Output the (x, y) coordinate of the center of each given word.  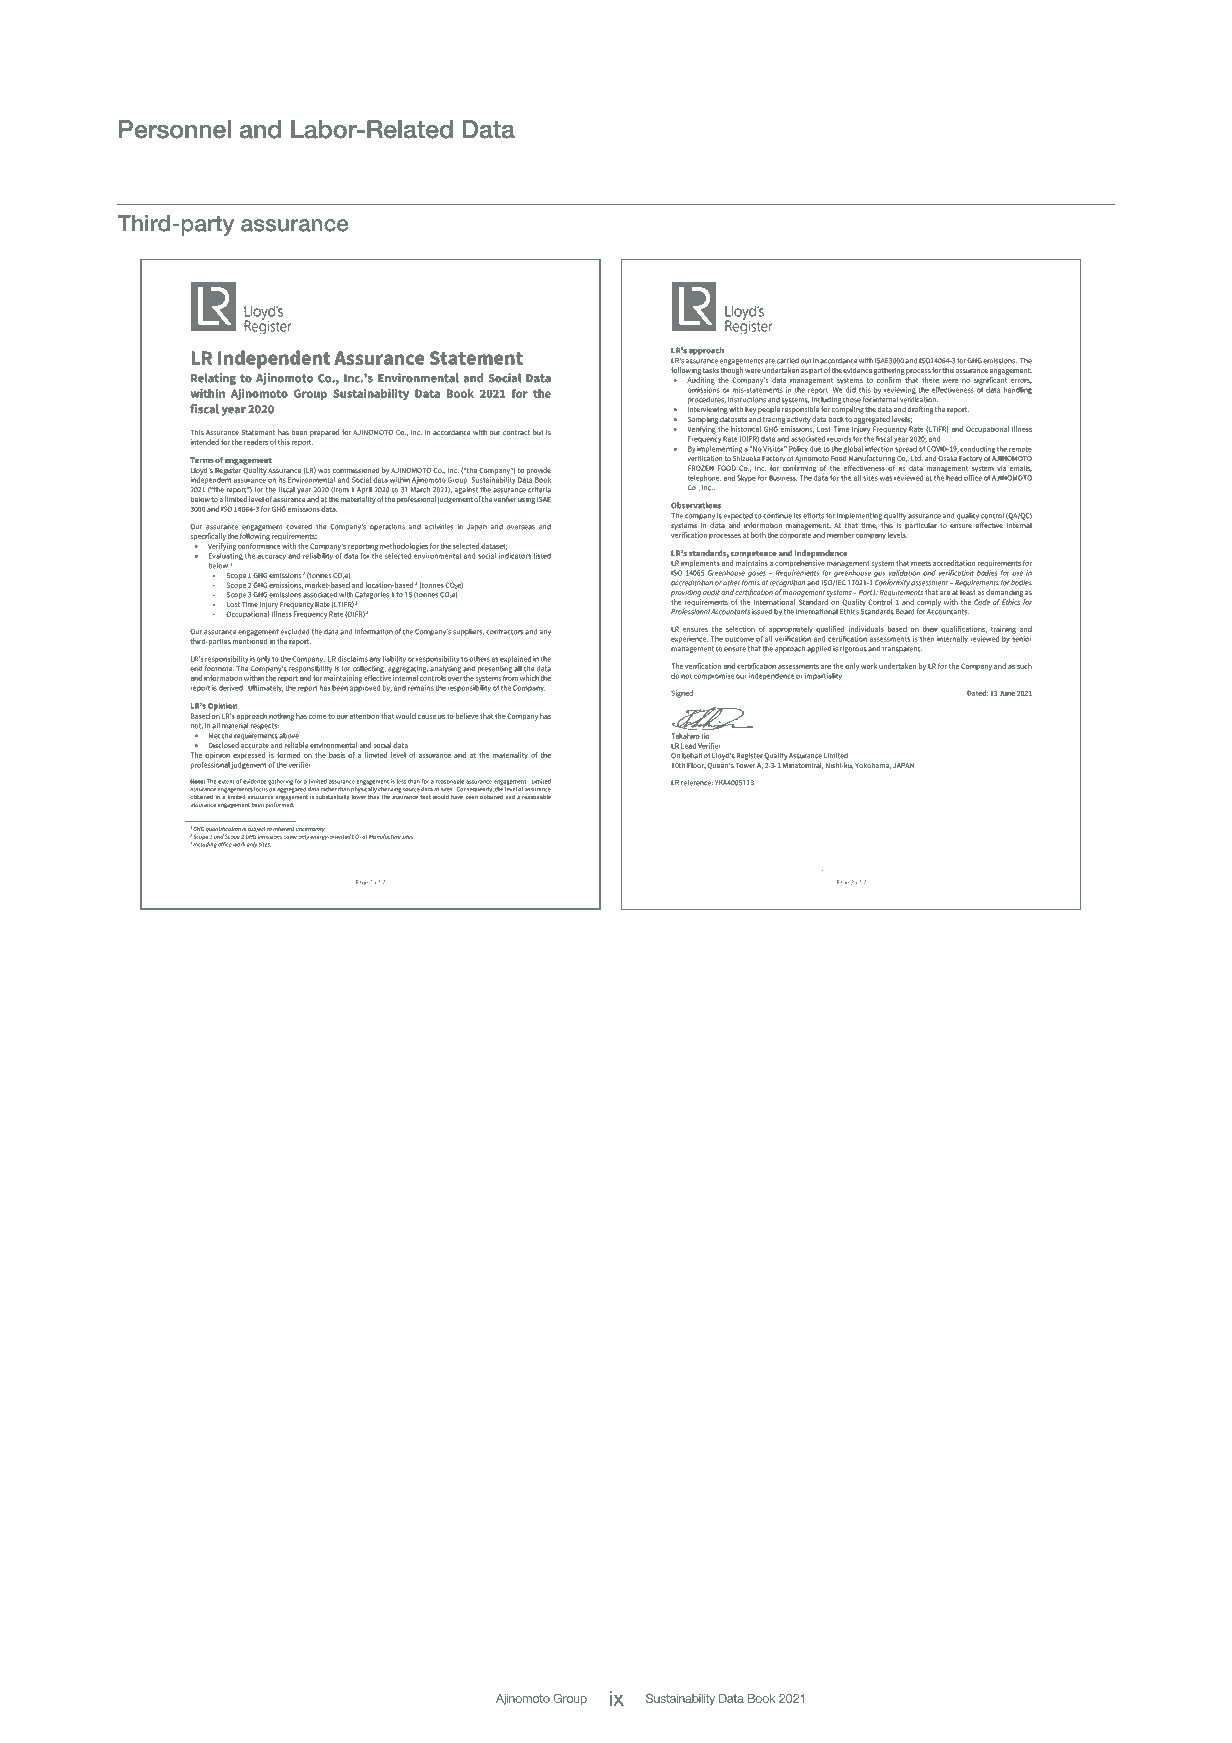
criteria (539, 490)
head (954, 478)
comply (929, 604)
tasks (711, 370)
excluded (295, 632)
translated (684, 846)
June (1007, 693)
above (289, 736)
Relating (213, 379)
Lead (688, 746)
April (364, 490)
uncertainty (310, 829)
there (930, 380)
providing (686, 593)
